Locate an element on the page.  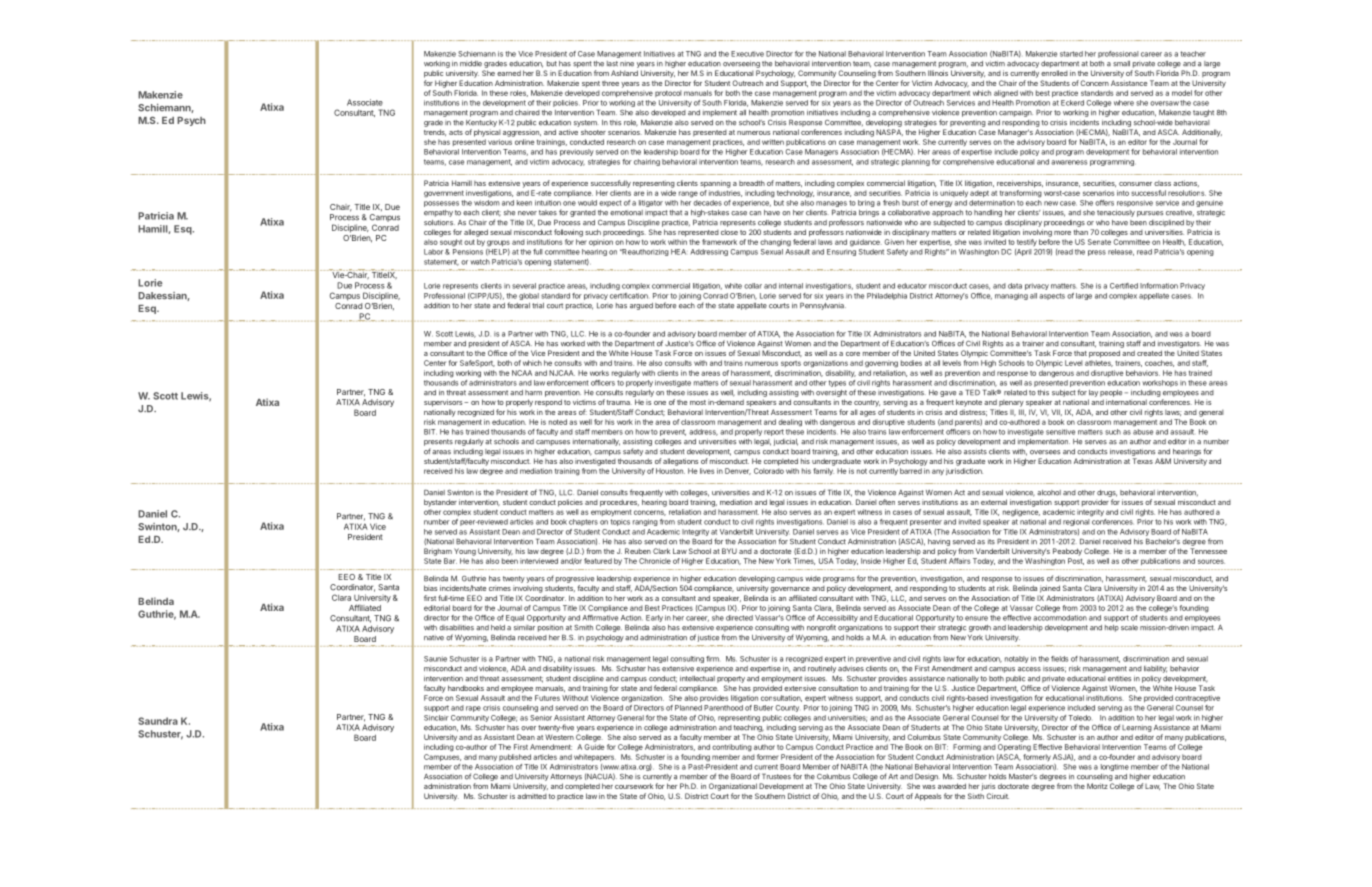
protocol is located at coordinates (668, 93).
